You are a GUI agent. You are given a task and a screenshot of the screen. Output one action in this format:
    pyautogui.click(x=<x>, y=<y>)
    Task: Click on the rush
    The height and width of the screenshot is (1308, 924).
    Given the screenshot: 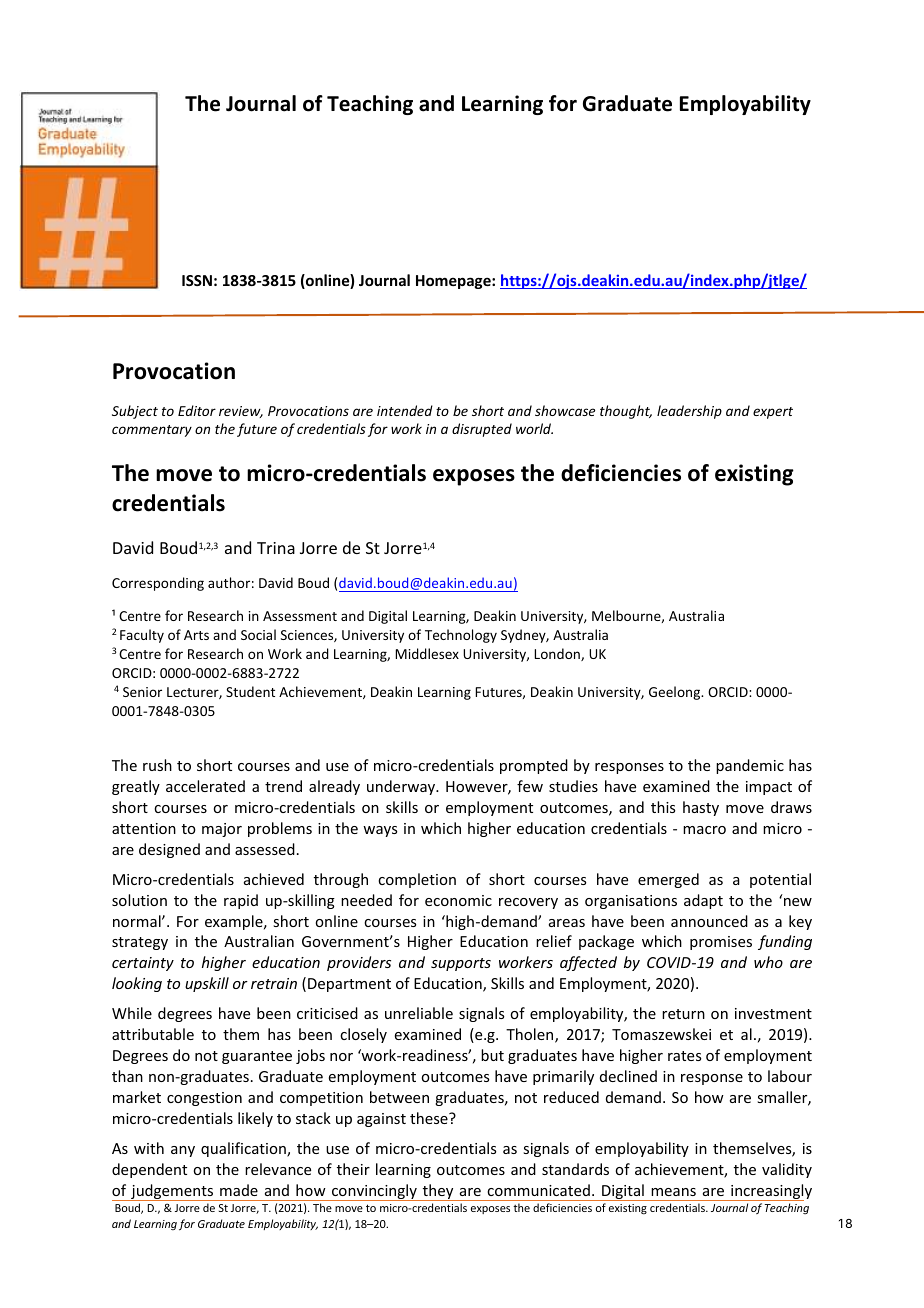 What is the action you would take?
    pyautogui.click(x=157, y=765)
